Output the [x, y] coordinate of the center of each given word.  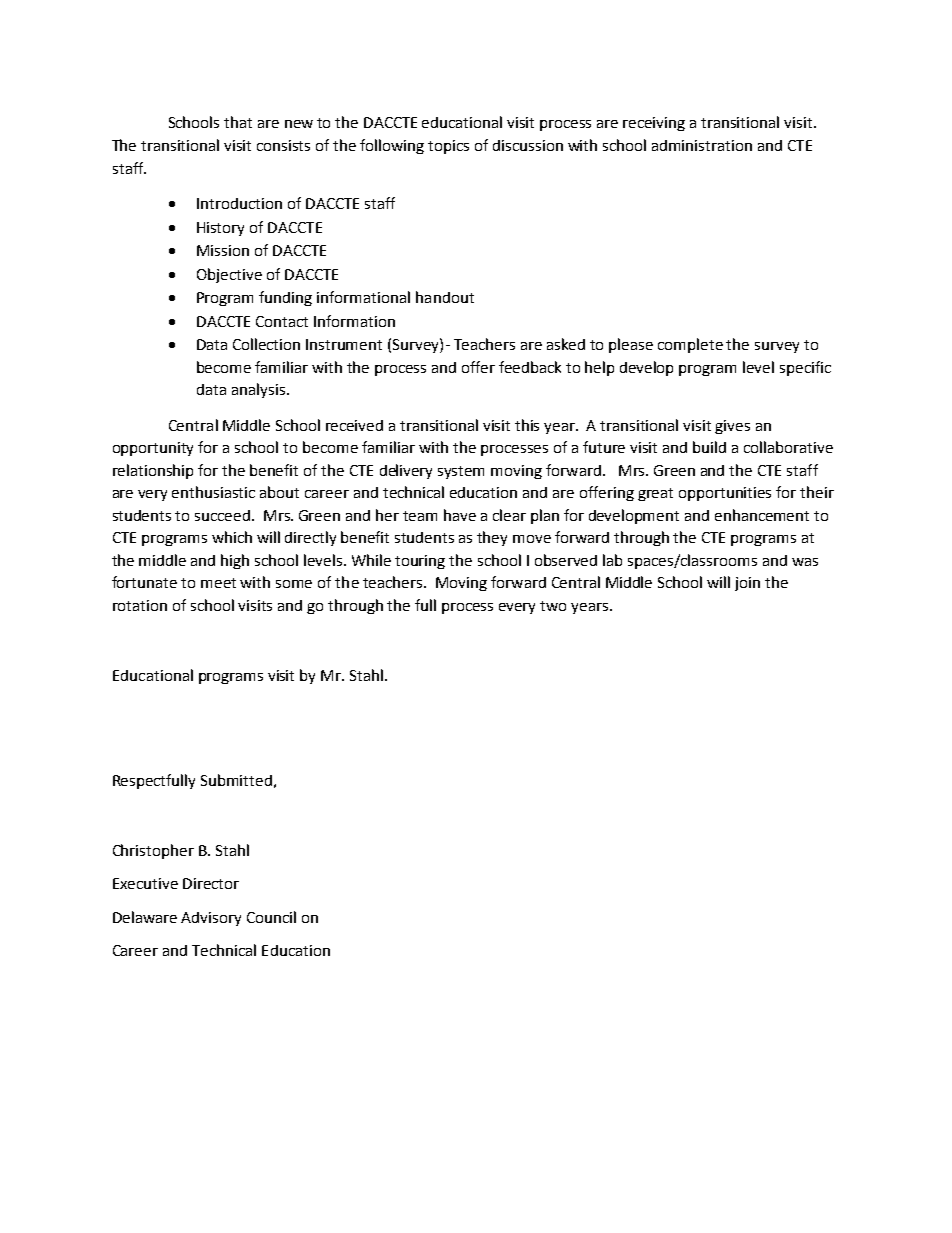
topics [448, 147]
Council [271, 917]
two [553, 606]
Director [211, 883]
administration [702, 145]
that [238, 122]
